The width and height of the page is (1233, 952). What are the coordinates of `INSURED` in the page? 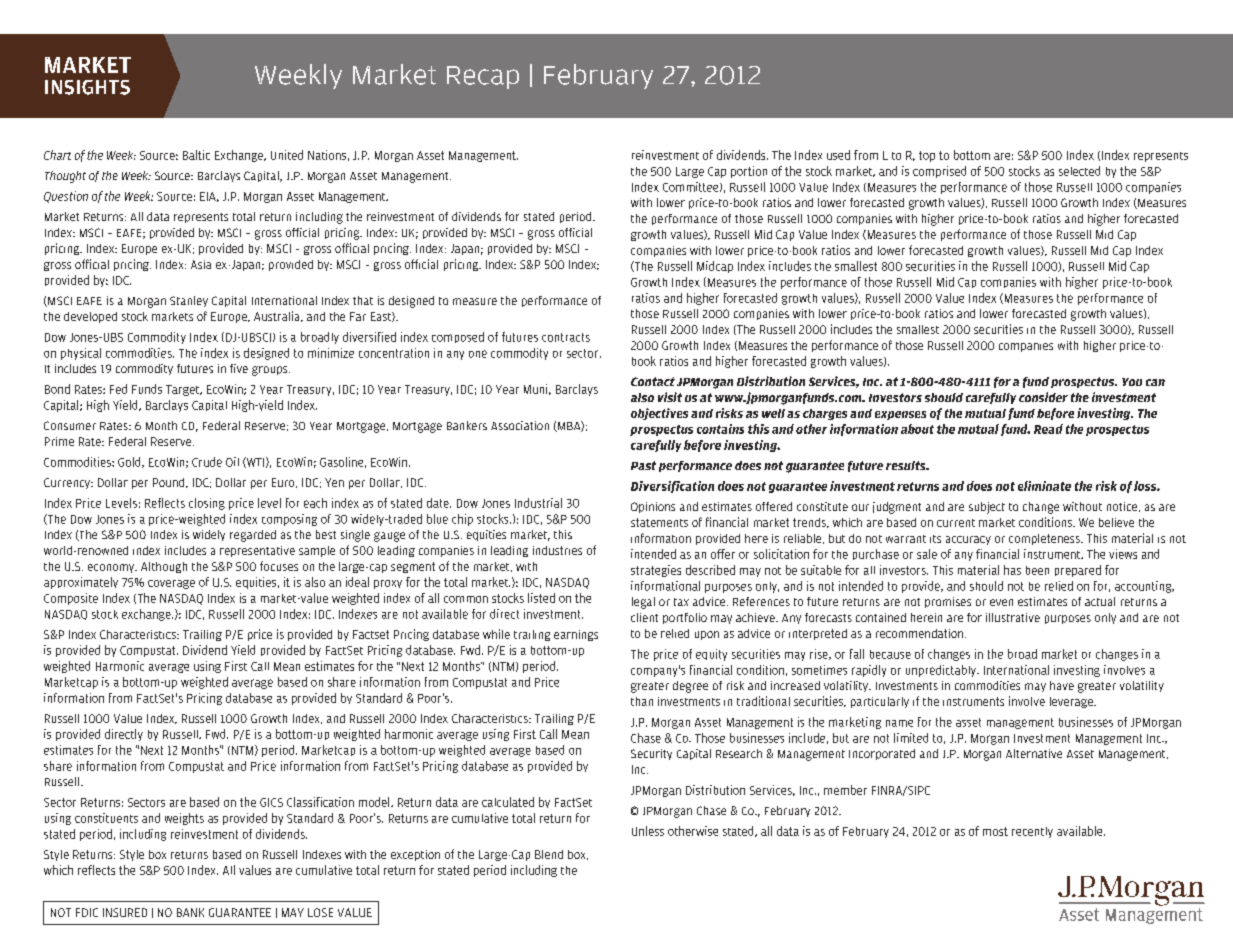 It's located at (125, 912).
